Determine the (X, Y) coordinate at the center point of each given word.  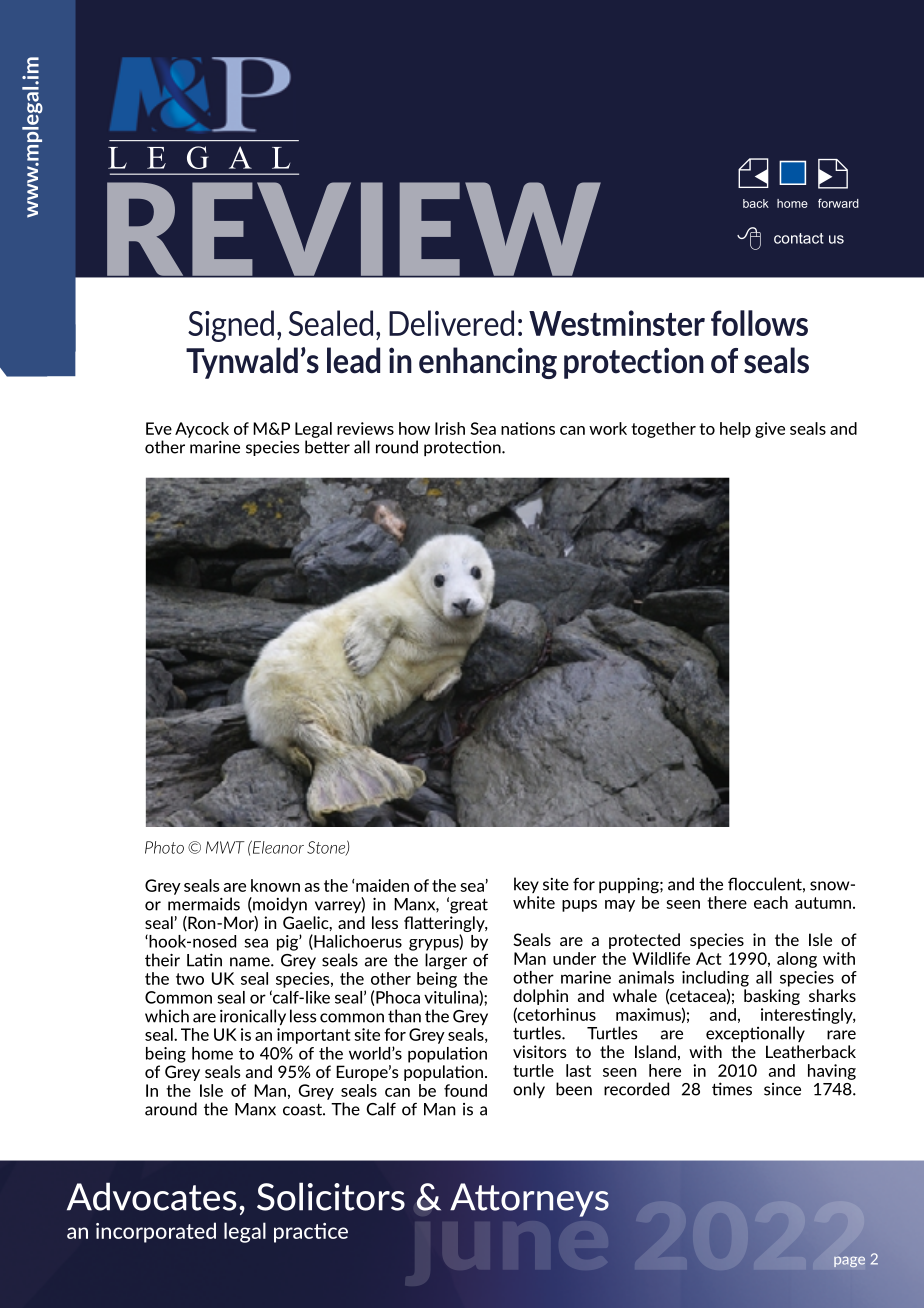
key (526, 885)
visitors (540, 1051)
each (771, 902)
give (770, 430)
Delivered (451, 323)
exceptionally (755, 1034)
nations (528, 428)
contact (798, 238)
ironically (253, 1017)
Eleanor (277, 847)
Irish (450, 428)
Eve (159, 428)
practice (311, 1233)
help (735, 430)
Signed (231, 326)
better (327, 447)
